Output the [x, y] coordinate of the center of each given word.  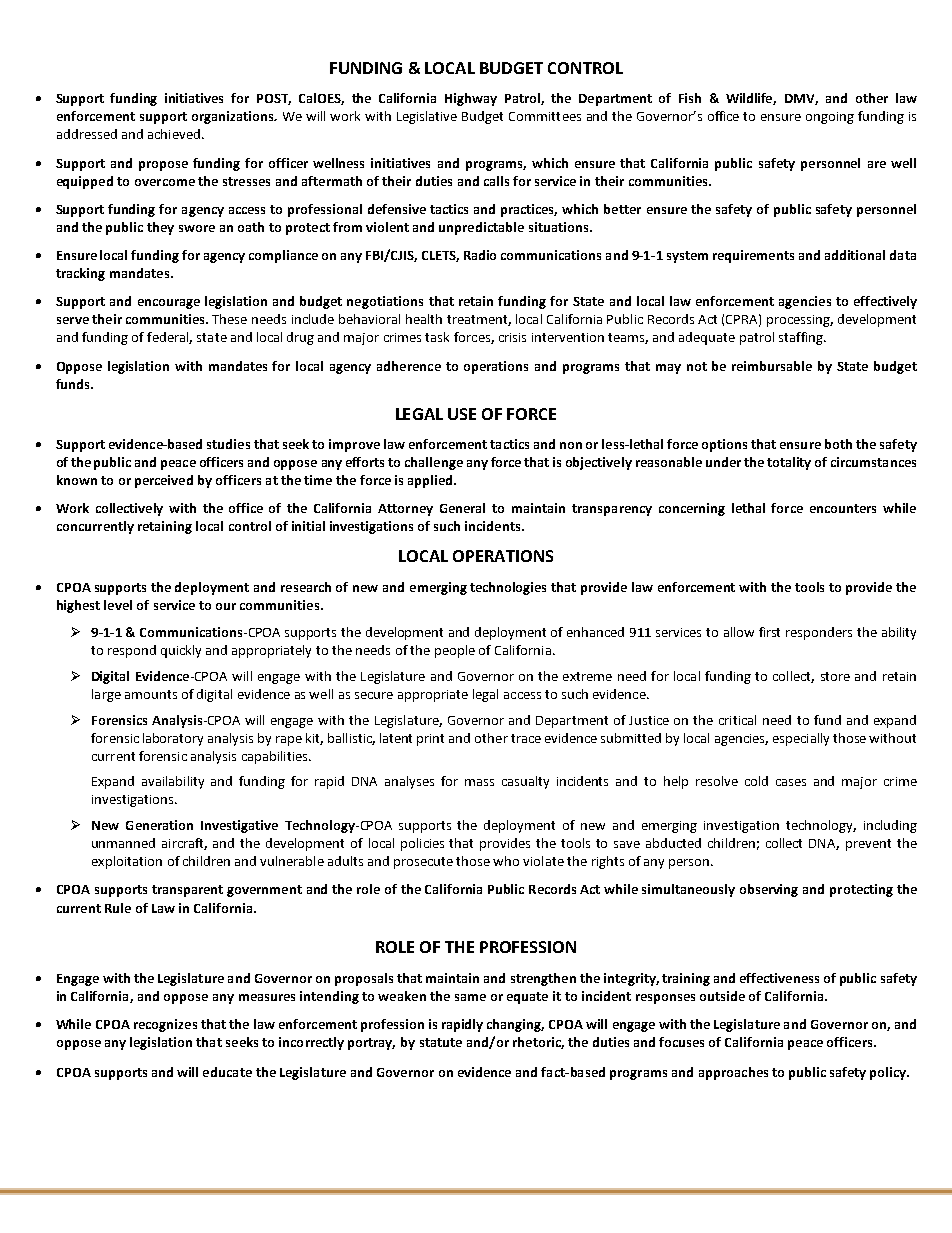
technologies [508, 588]
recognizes [165, 1025]
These [229, 319]
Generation [159, 825]
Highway [471, 99]
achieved [174, 134]
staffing [802, 338]
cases [791, 782]
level [118, 605]
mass [479, 782]
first [769, 632]
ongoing [830, 118]
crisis [512, 337]
